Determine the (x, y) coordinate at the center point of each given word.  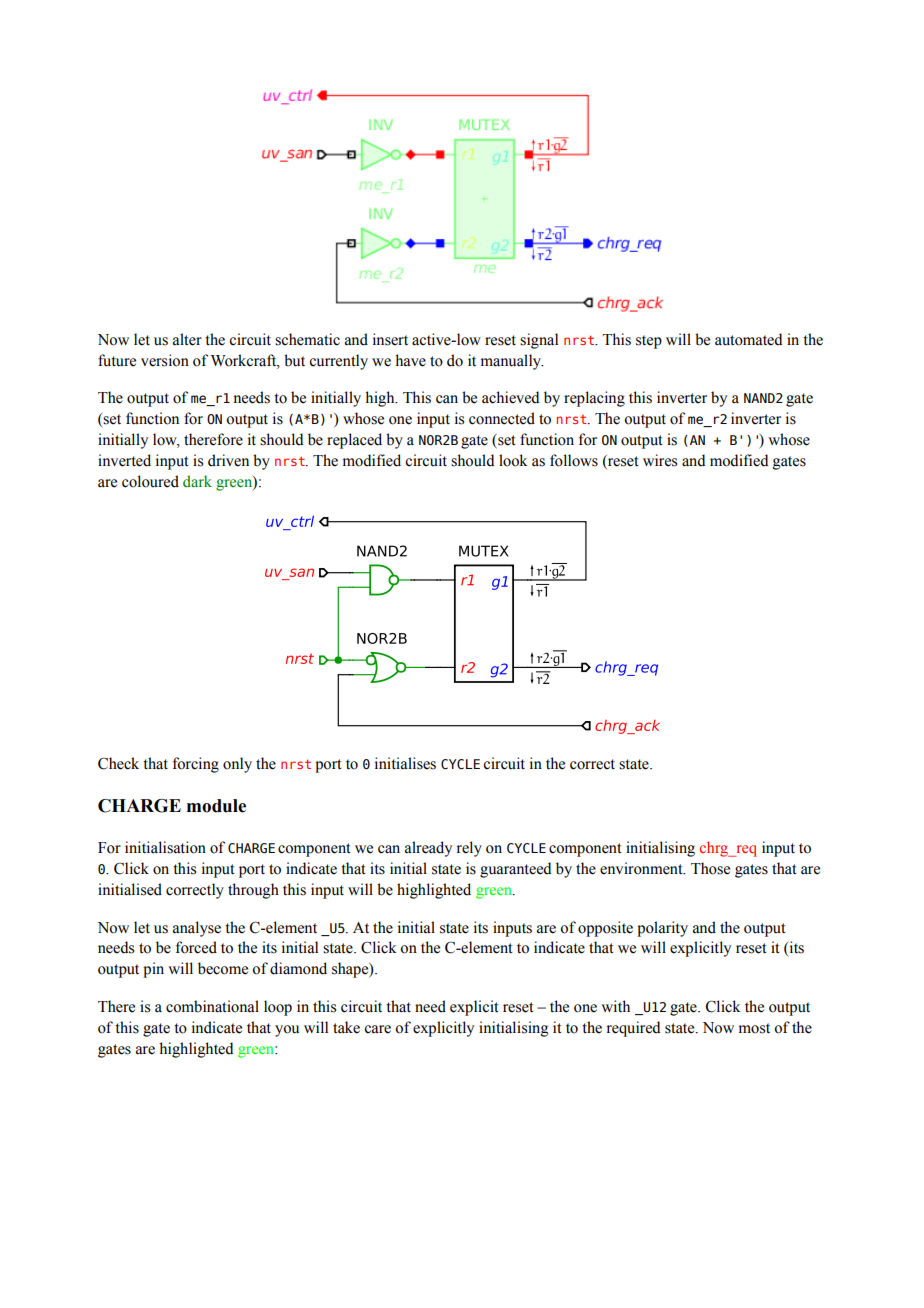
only (237, 765)
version (165, 360)
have (410, 360)
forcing (196, 765)
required (633, 1029)
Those (710, 868)
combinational (212, 1006)
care (377, 1029)
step (649, 342)
